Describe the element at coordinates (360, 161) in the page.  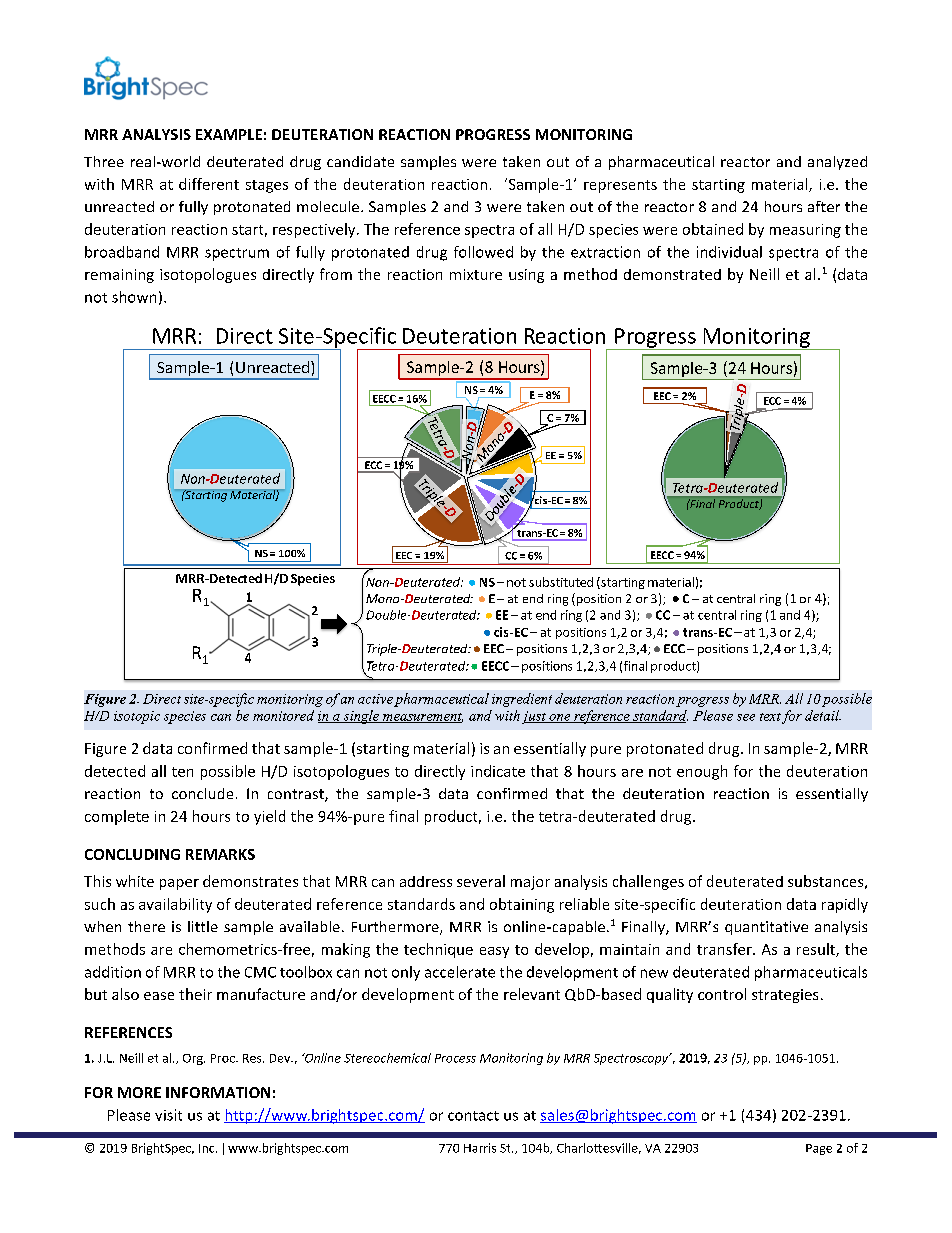
I see `candidate` at that location.
